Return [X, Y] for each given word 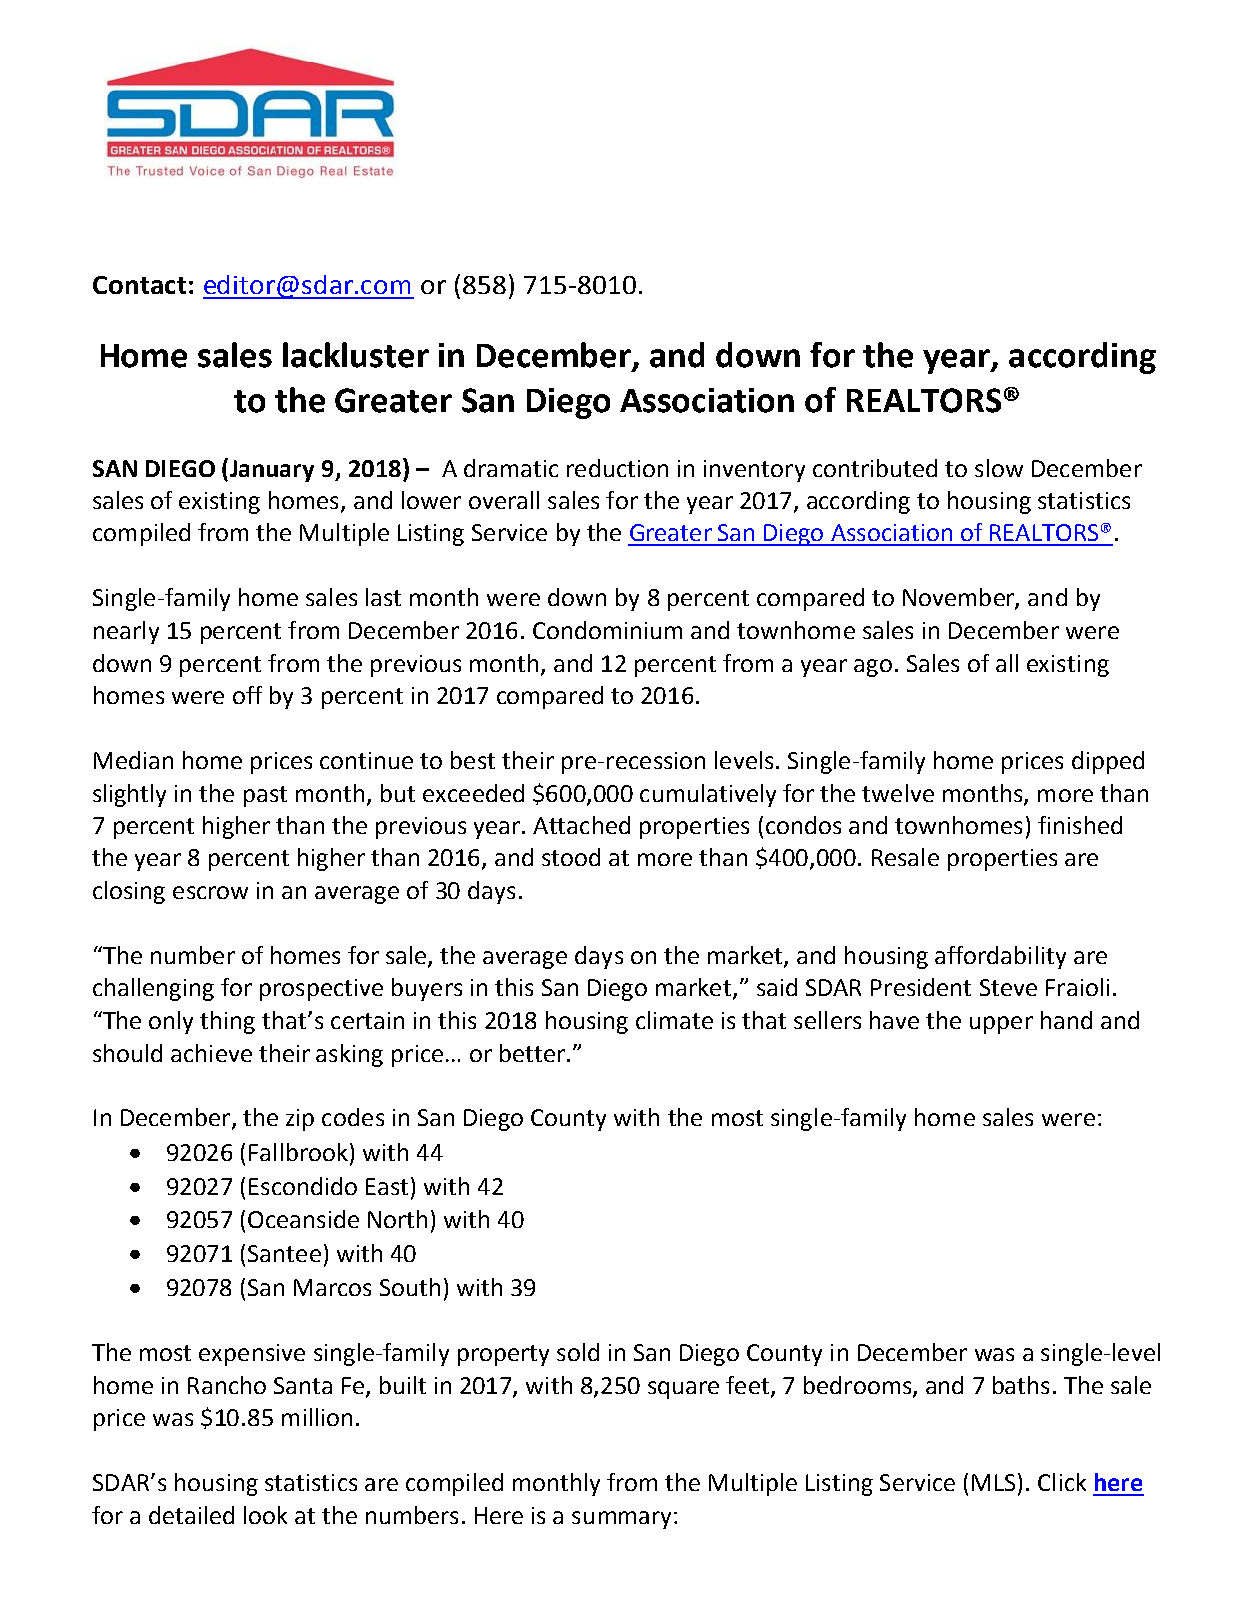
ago [873, 668]
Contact [139, 285]
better [532, 1053]
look [265, 1515]
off [247, 695]
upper [1001, 1025]
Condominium [607, 630]
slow [999, 468]
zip [300, 1120]
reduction [617, 468]
